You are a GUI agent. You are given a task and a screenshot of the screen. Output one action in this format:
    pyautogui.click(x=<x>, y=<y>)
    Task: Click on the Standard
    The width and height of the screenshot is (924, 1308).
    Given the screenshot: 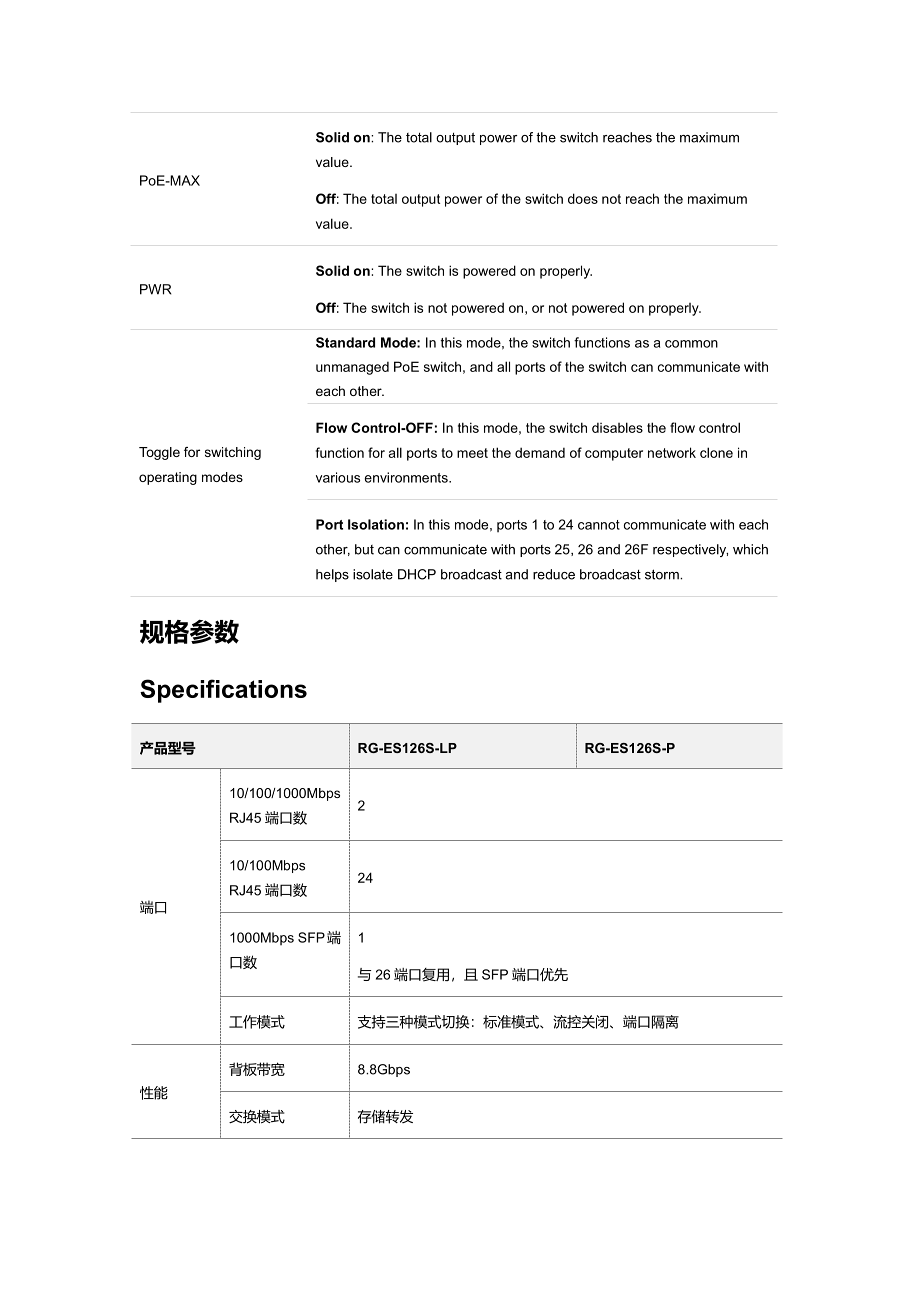 What is the action you would take?
    pyautogui.click(x=345, y=342)
